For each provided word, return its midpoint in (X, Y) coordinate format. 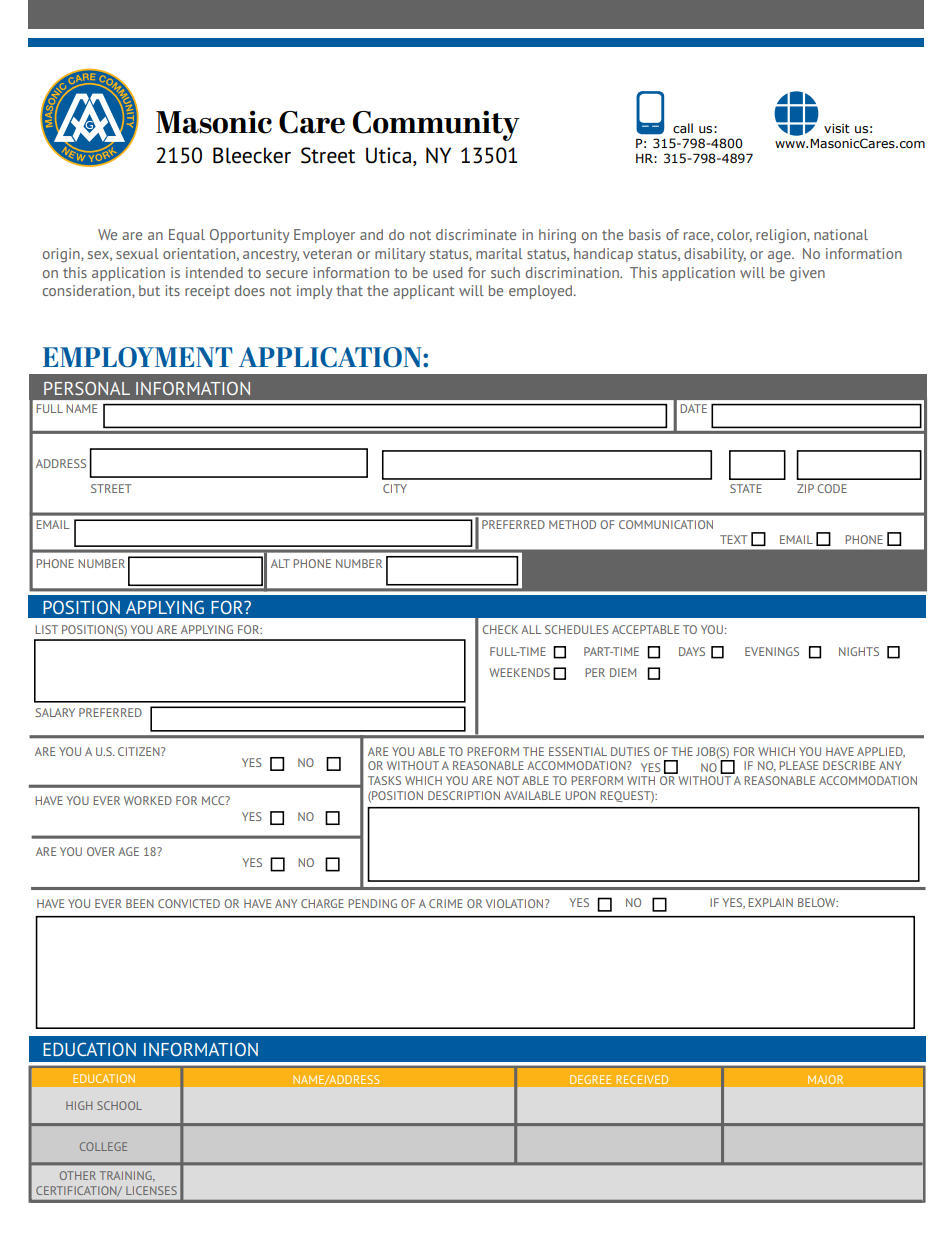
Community (436, 125)
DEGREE (590, 1079)
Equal (187, 236)
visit (837, 128)
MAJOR (825, 1079)
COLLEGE (103, 1146)
